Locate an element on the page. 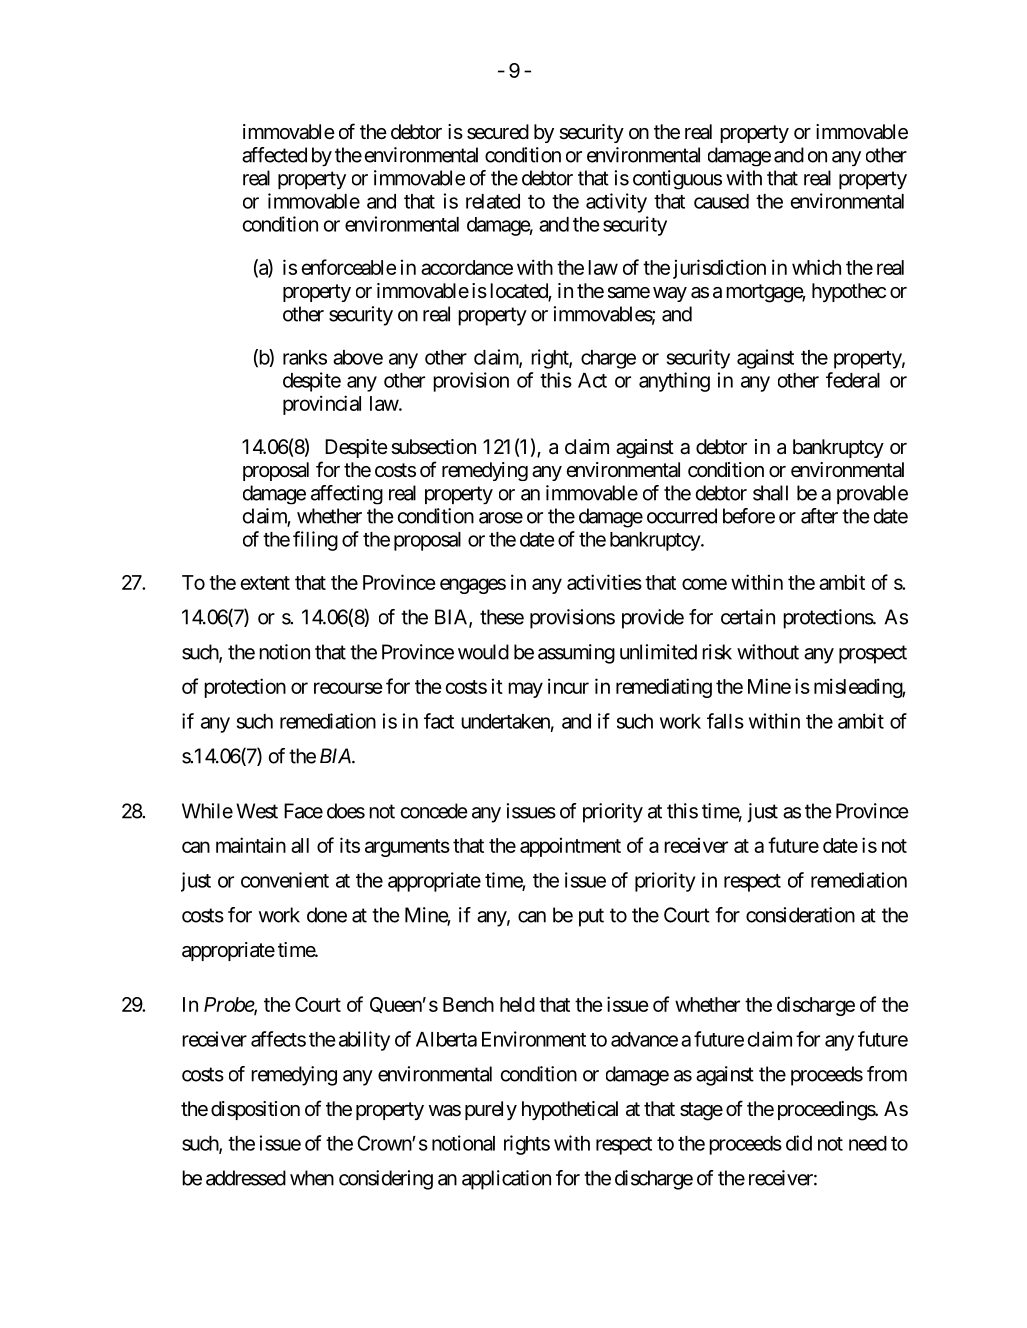 This page has height=1328, width=1027. secured is located at coordinates (498, 132).
